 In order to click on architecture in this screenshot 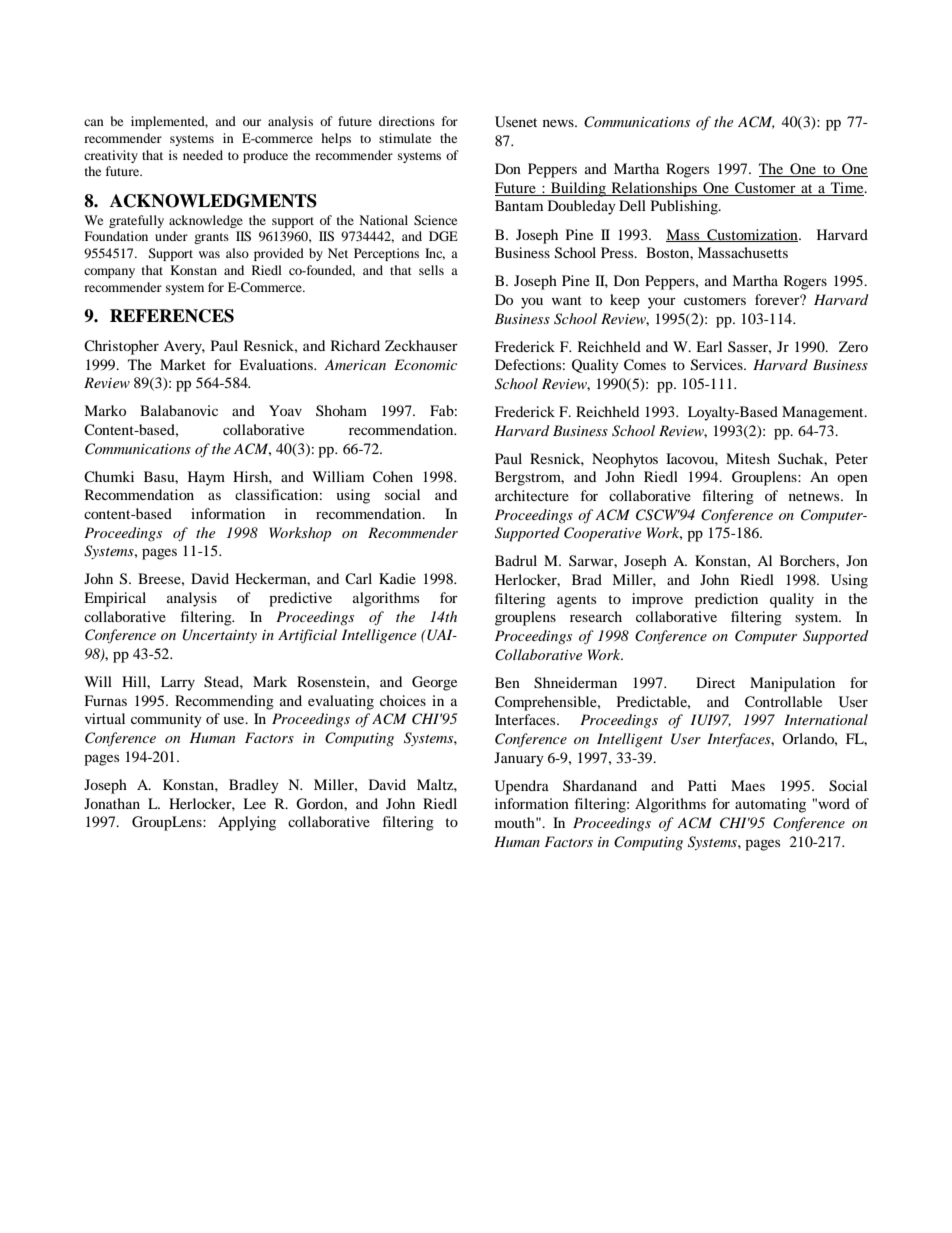, I will do `click(532, 495)`.
